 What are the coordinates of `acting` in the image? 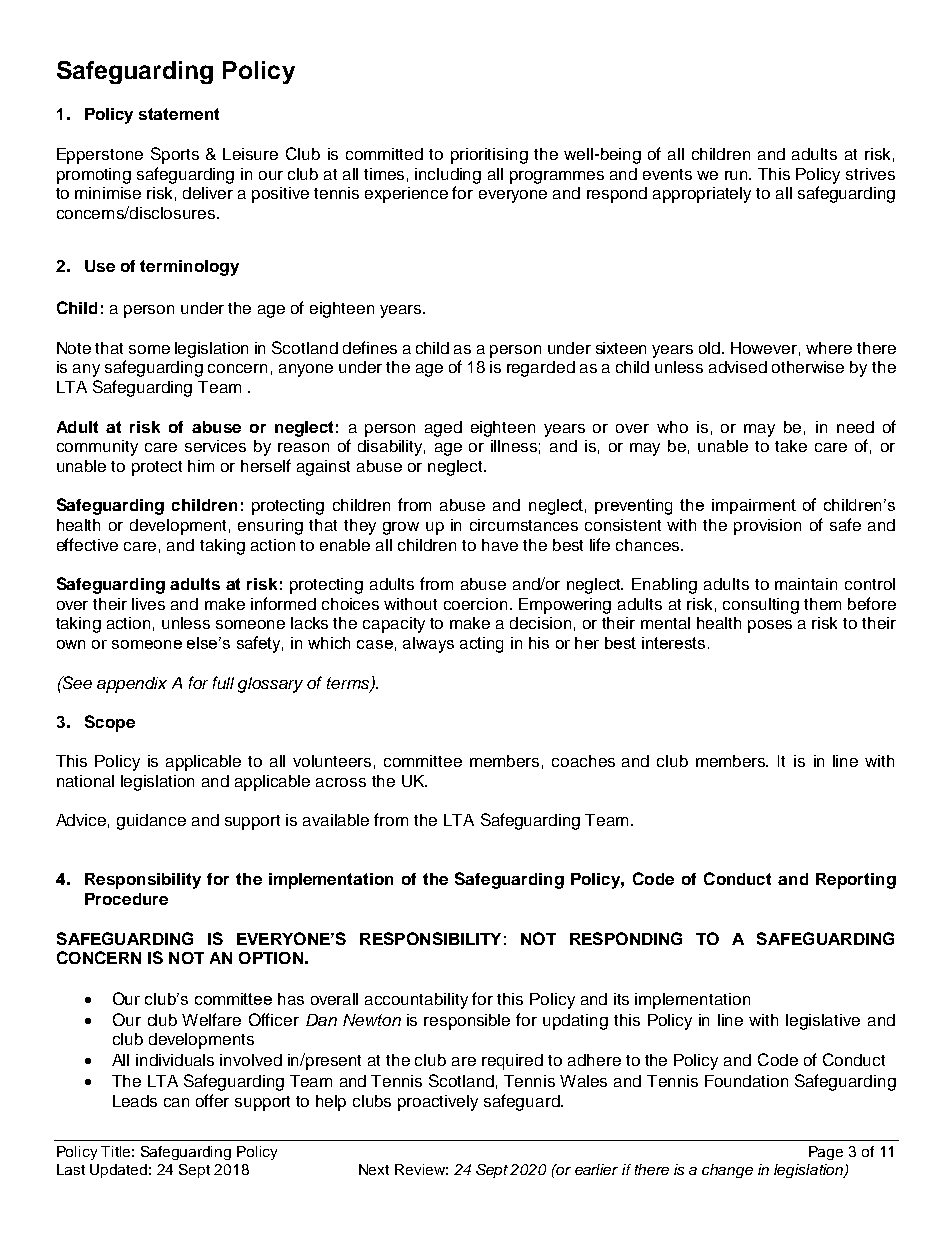 It's located at (481, 645).
